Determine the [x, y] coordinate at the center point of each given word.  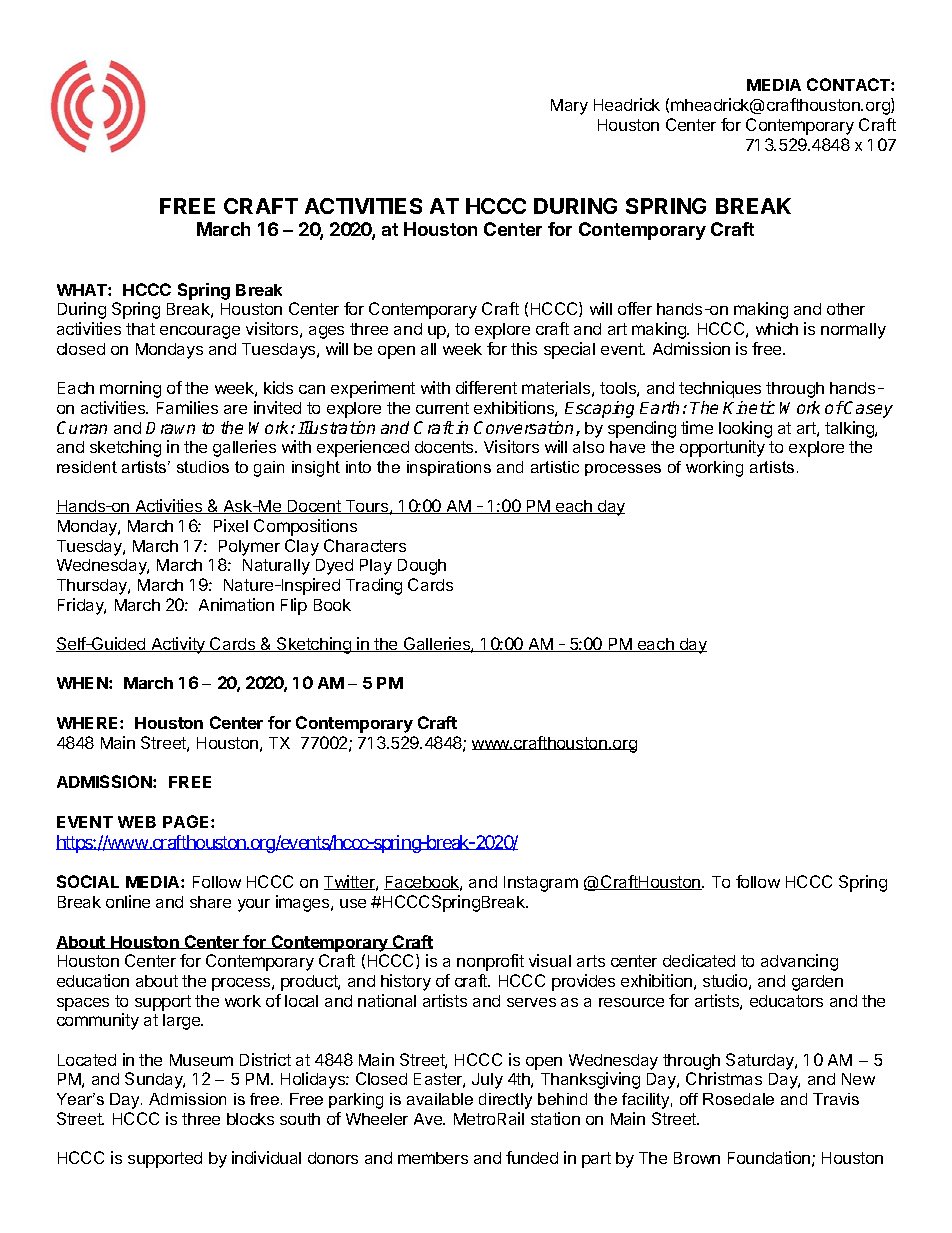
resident [87, 467]
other [846, 309]
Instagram [541, 884]
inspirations [449, 468]
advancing [799, 962]
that [140, 329]
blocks [250, 1119]
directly [505, 1101]
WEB [137, 822]
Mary [569, 107]
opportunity [722, 448]
